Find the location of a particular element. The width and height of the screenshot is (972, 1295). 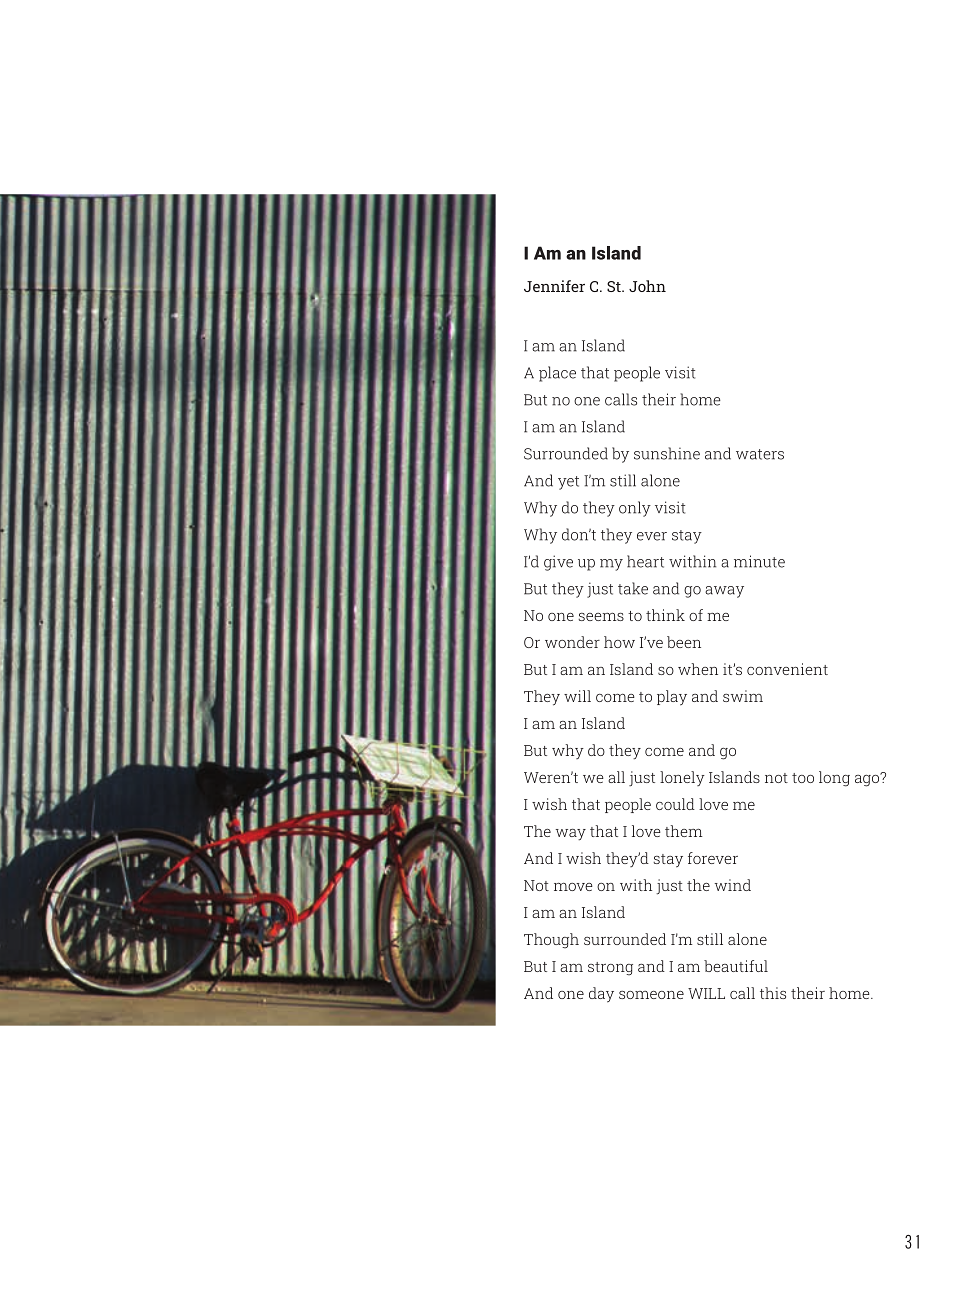

day is located at coordinates (601, 995).
